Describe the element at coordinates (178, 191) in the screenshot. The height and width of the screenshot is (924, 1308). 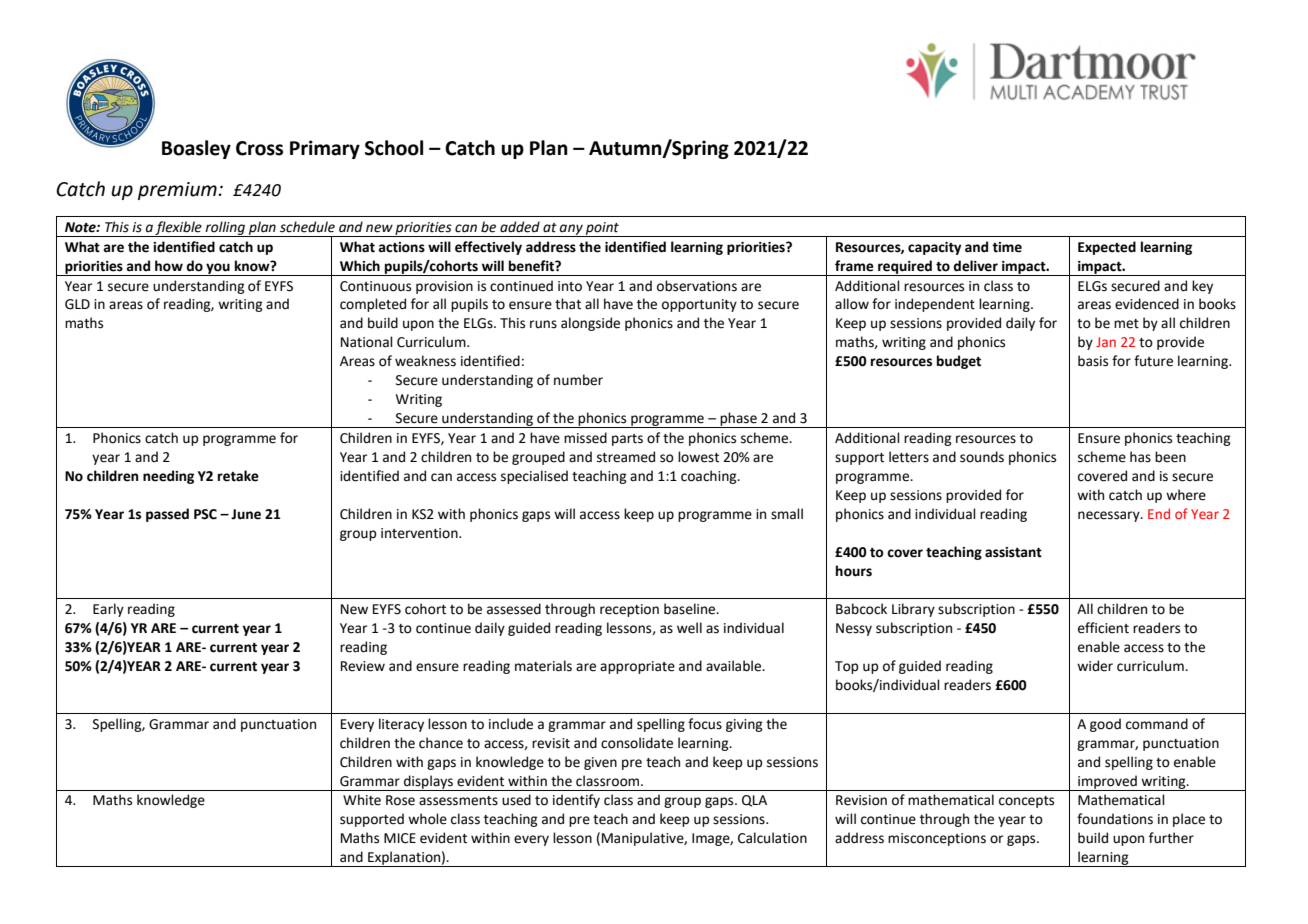
I see `premium` at that location.
